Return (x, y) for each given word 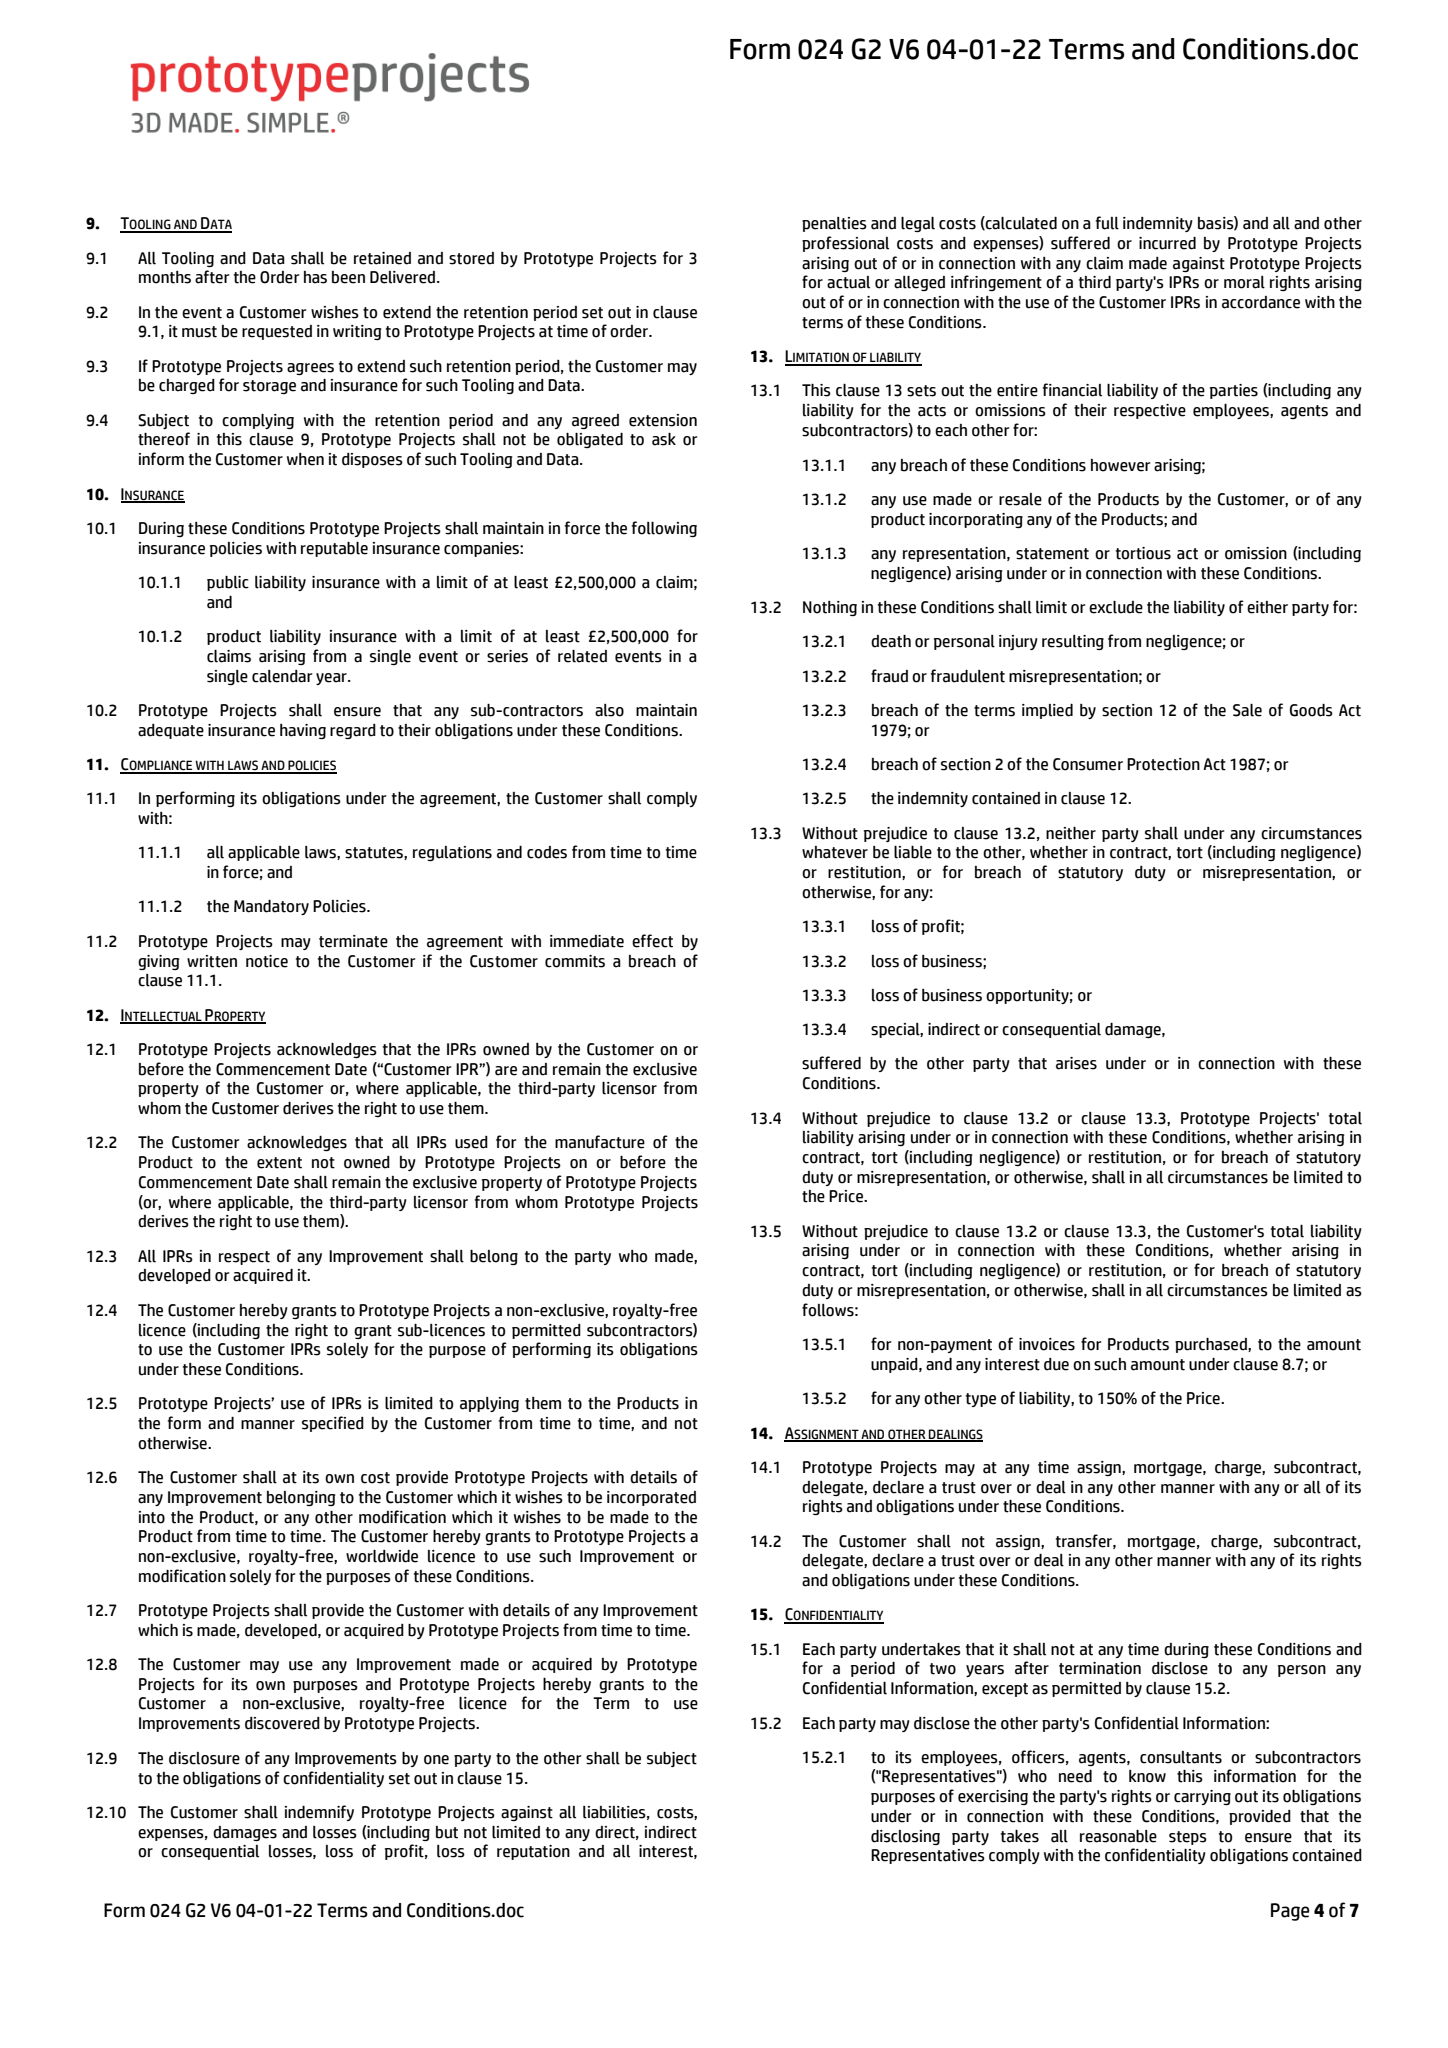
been (348, 277)
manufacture (600, 1142)
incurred (1167, 243)
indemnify (319, 1813)
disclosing (905, 1837)
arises (1076, 1063)
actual (848, 282)
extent (279, 1163)
